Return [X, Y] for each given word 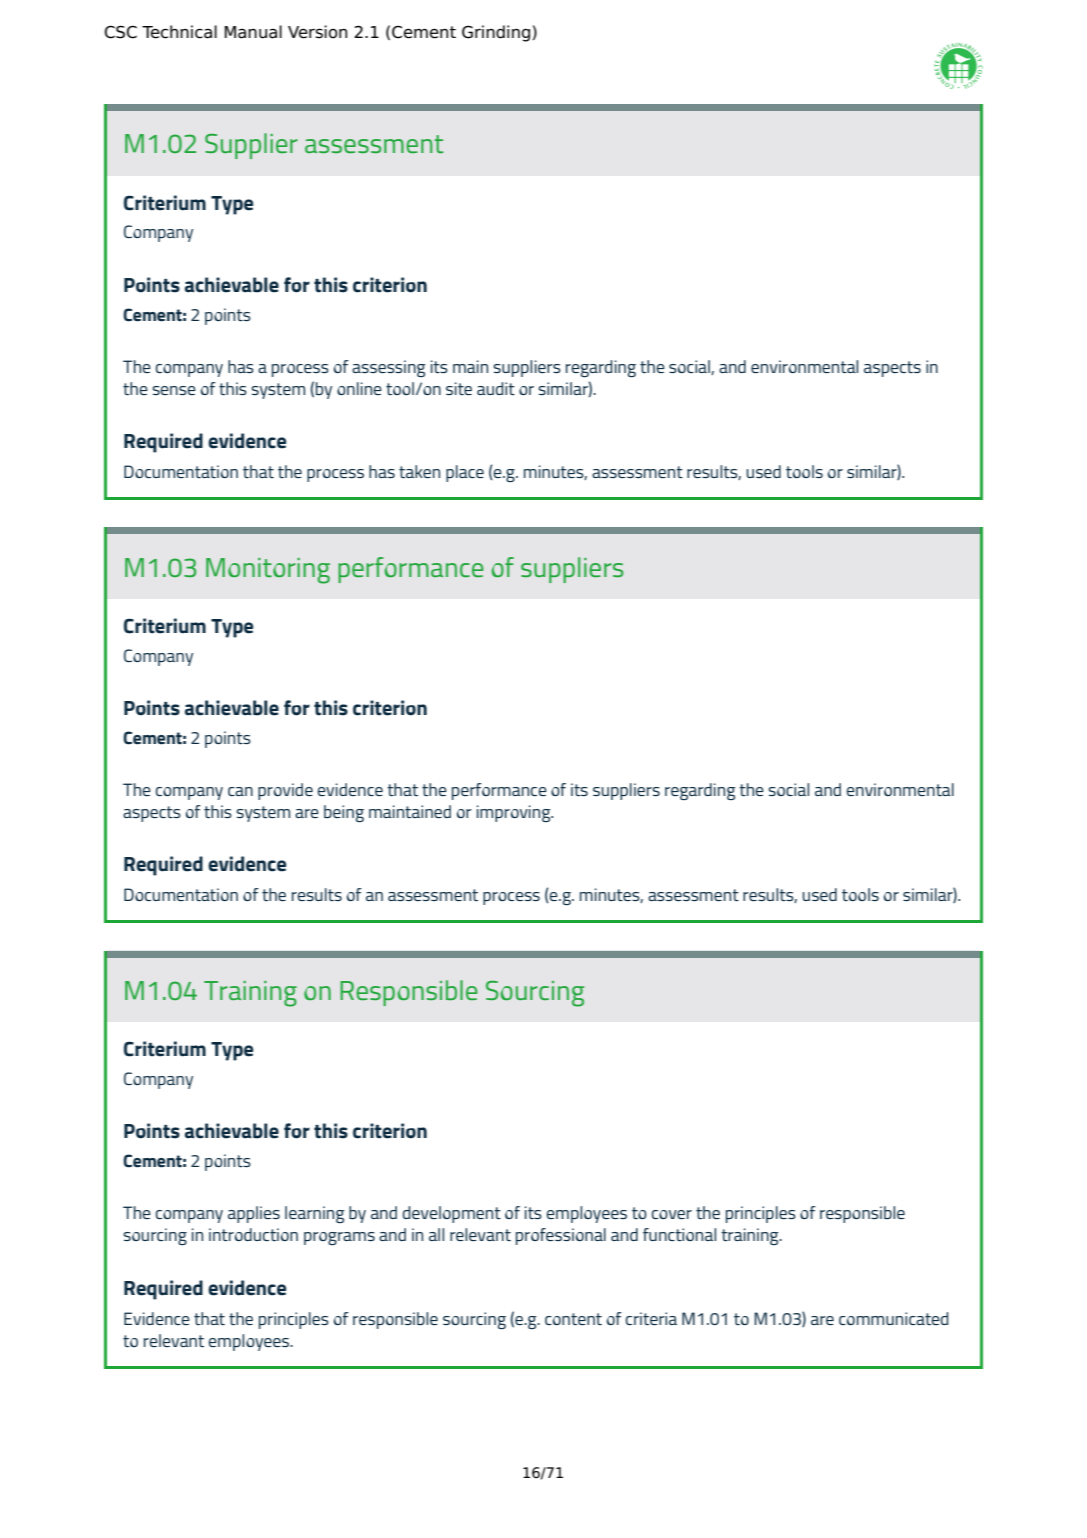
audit [496, 388]
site [459, 388]
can [240, 791]
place [465, 473]
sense [174, 390]
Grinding [496, 33]
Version [317, 32]
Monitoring [268, 571]
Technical [179, 32]
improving [515, 813]
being [344, 813]
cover [672, 1214]
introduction [253, 1234]
